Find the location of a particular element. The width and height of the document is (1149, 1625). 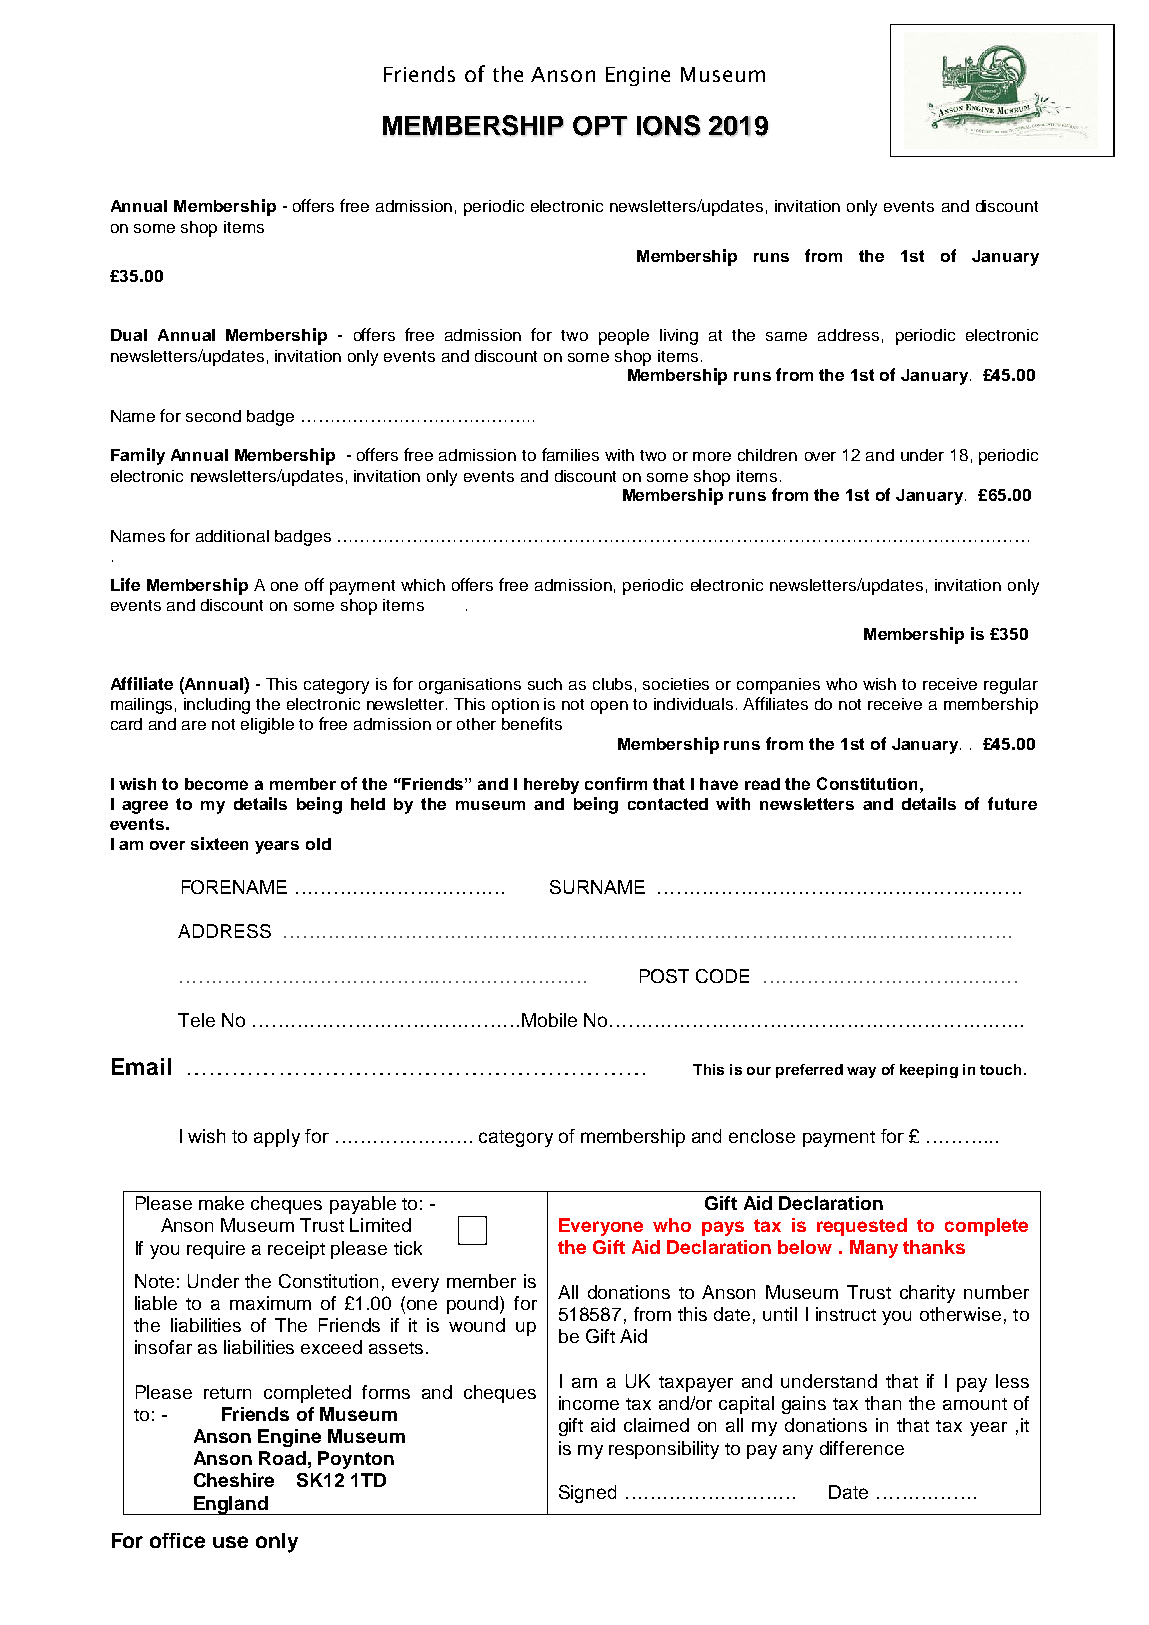

Tele is located at coordinates (196, 1020).
